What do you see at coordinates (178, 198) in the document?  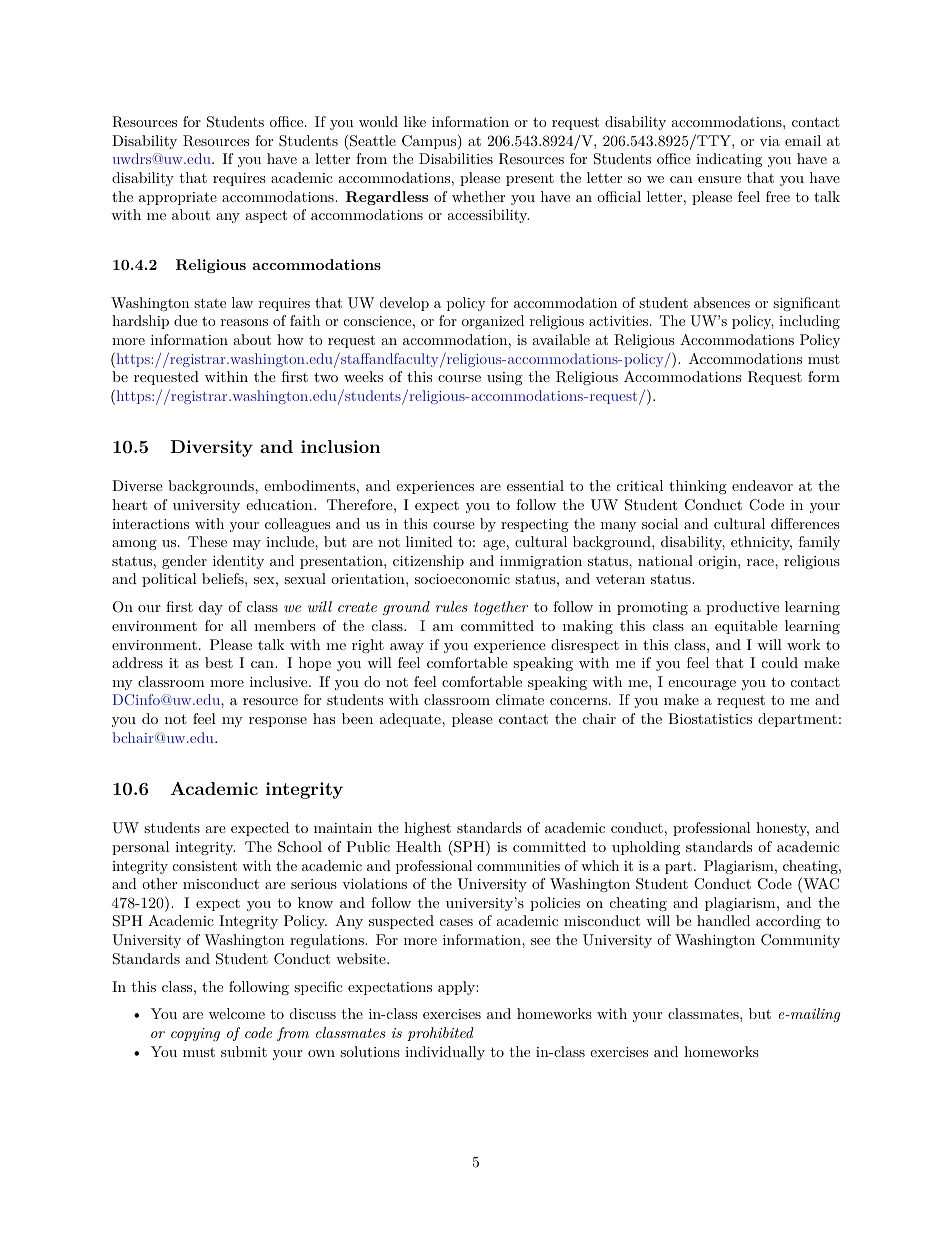 I see `appropriate` at bounding box center [178, 198].
